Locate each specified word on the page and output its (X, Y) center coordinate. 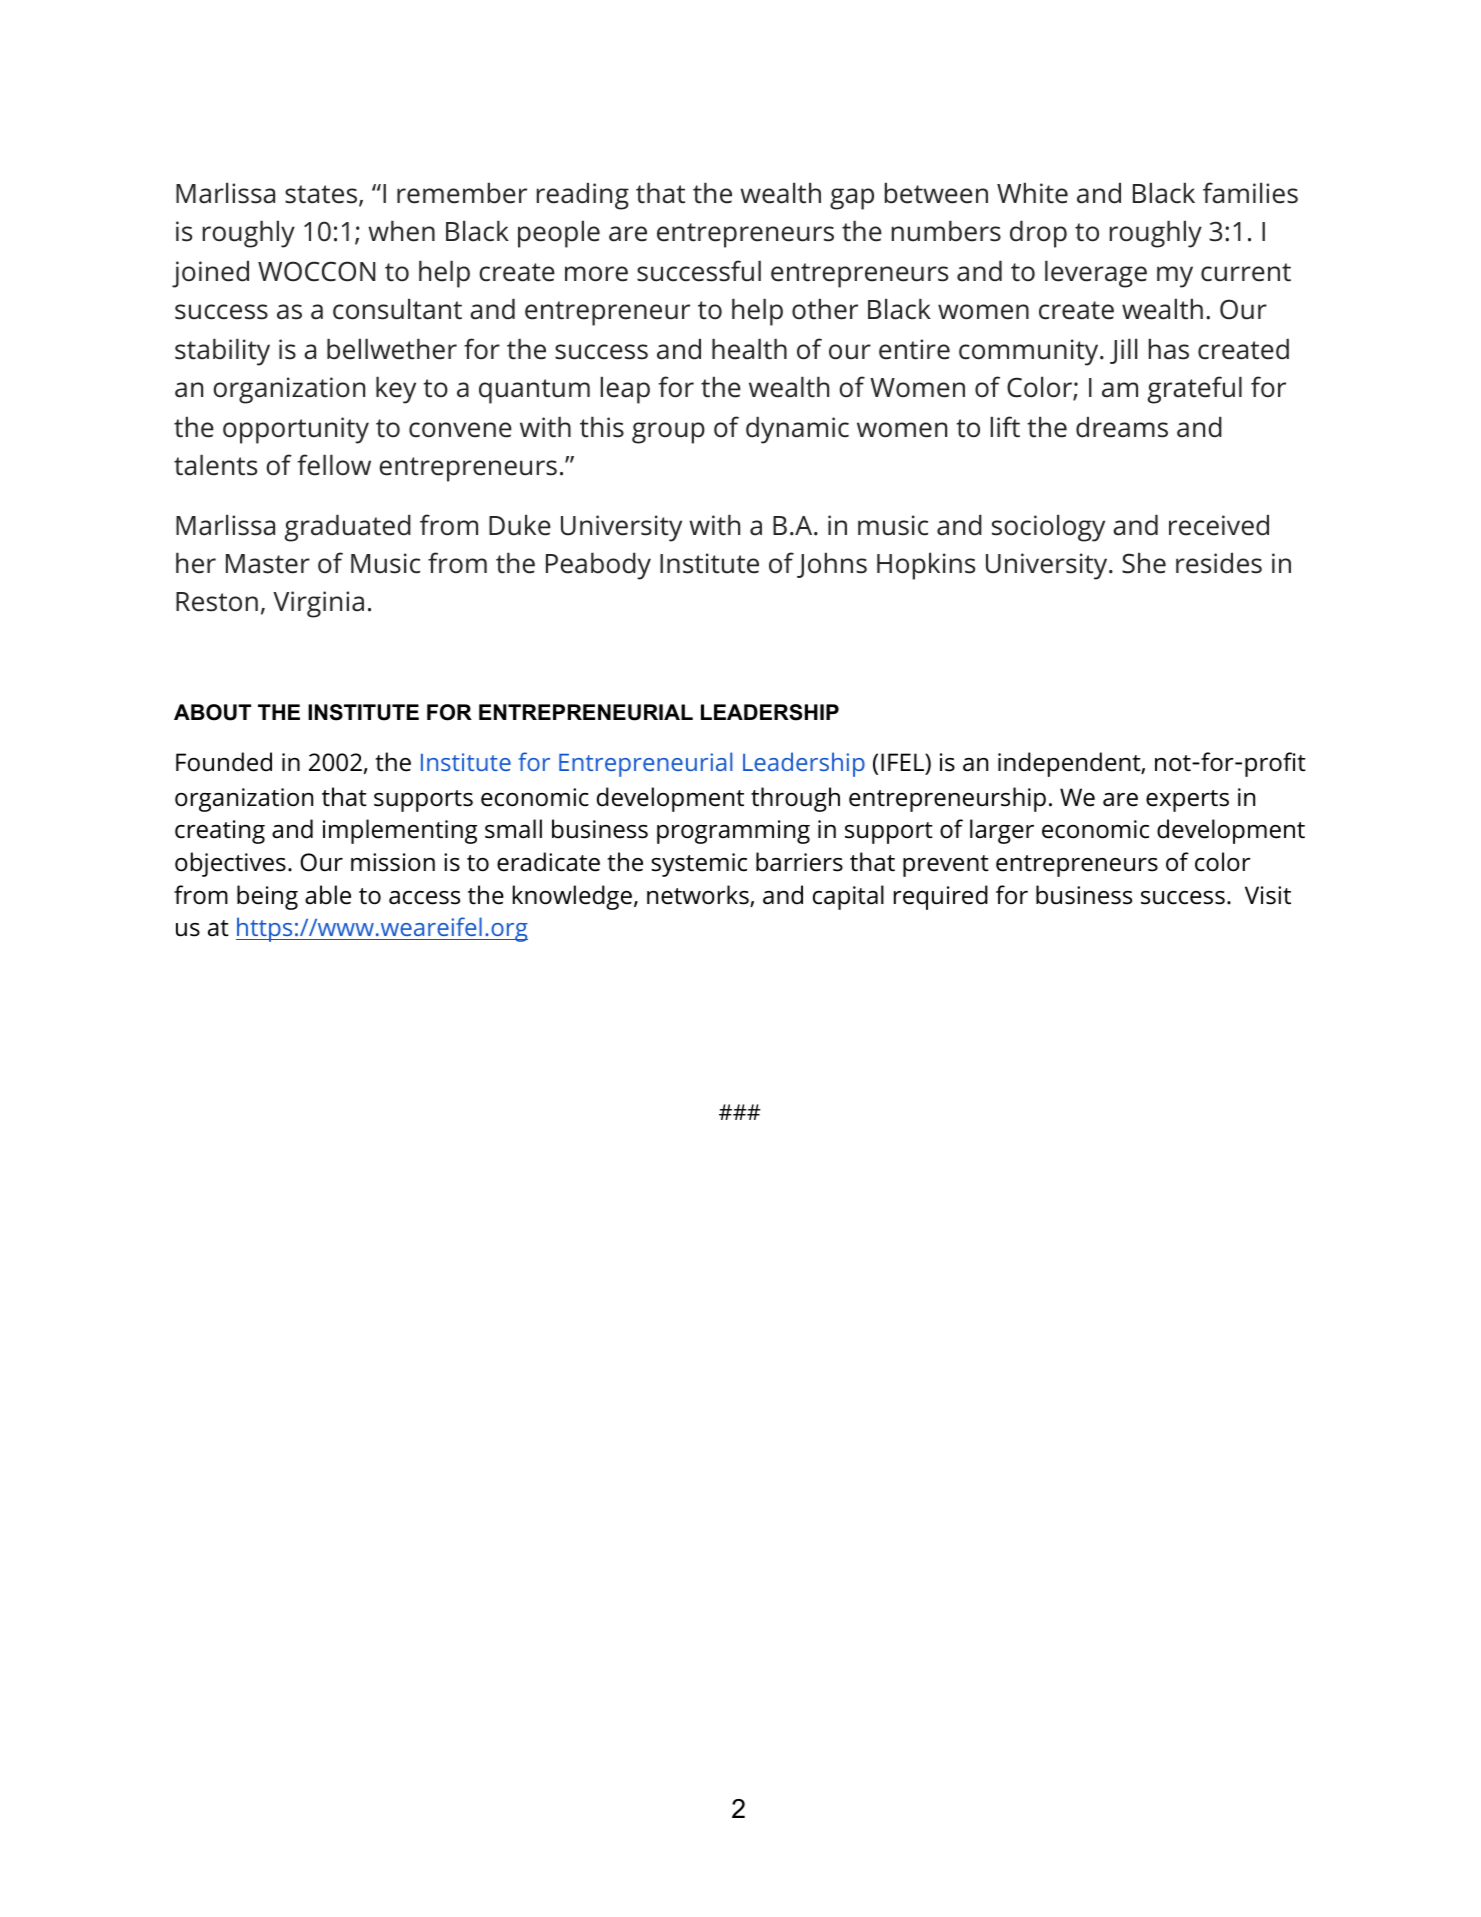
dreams (1122, 427)
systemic (699, 865)
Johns (832, 565)
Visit (1268, 895)
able (328, 895)
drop (1038, 234)
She (1144, 563)
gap (852, 199)
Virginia (318, 604)
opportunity (296, 430)
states (322, 195)
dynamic (797, 430)
